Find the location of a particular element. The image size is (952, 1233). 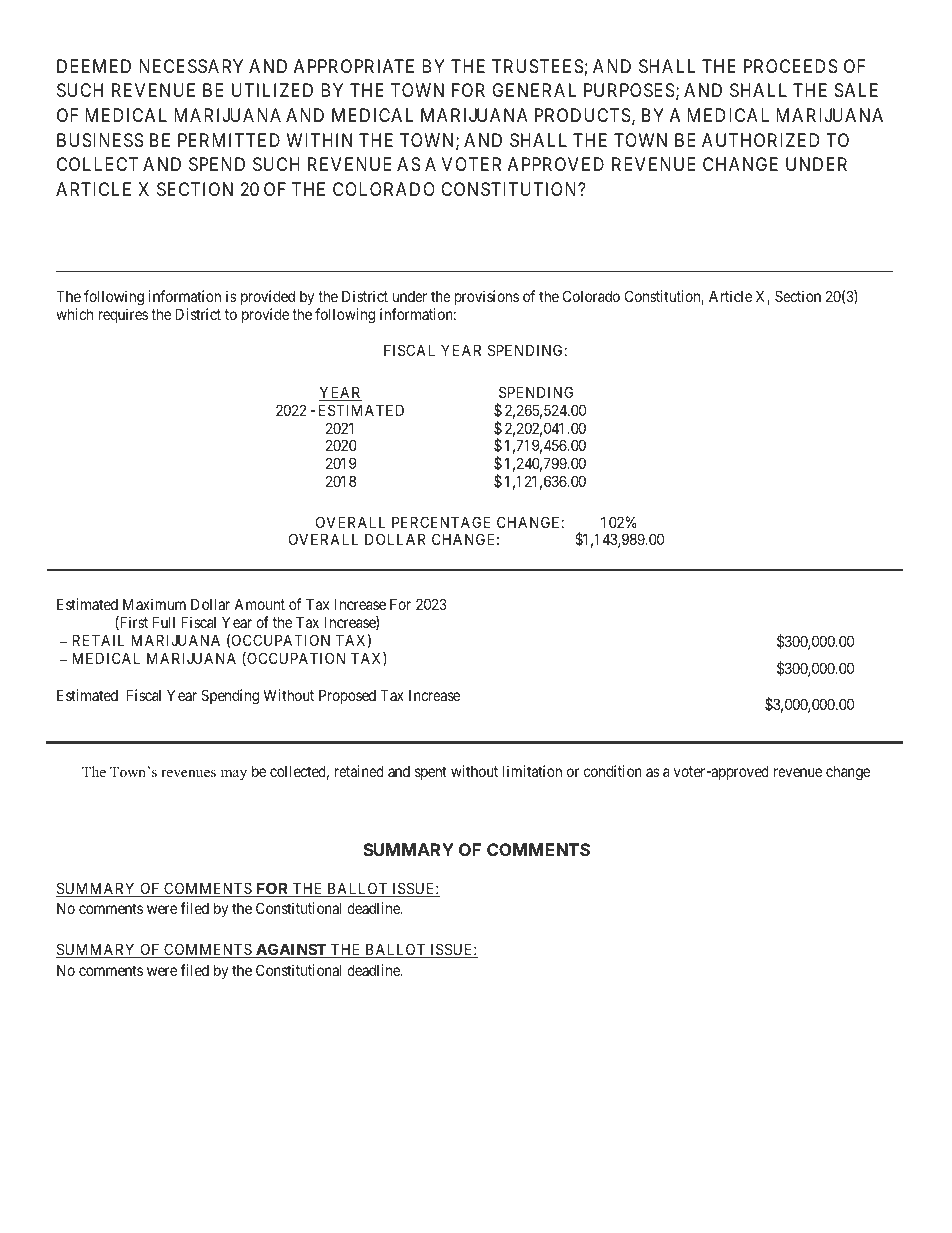

condition is located at coordinates (613, 771).
